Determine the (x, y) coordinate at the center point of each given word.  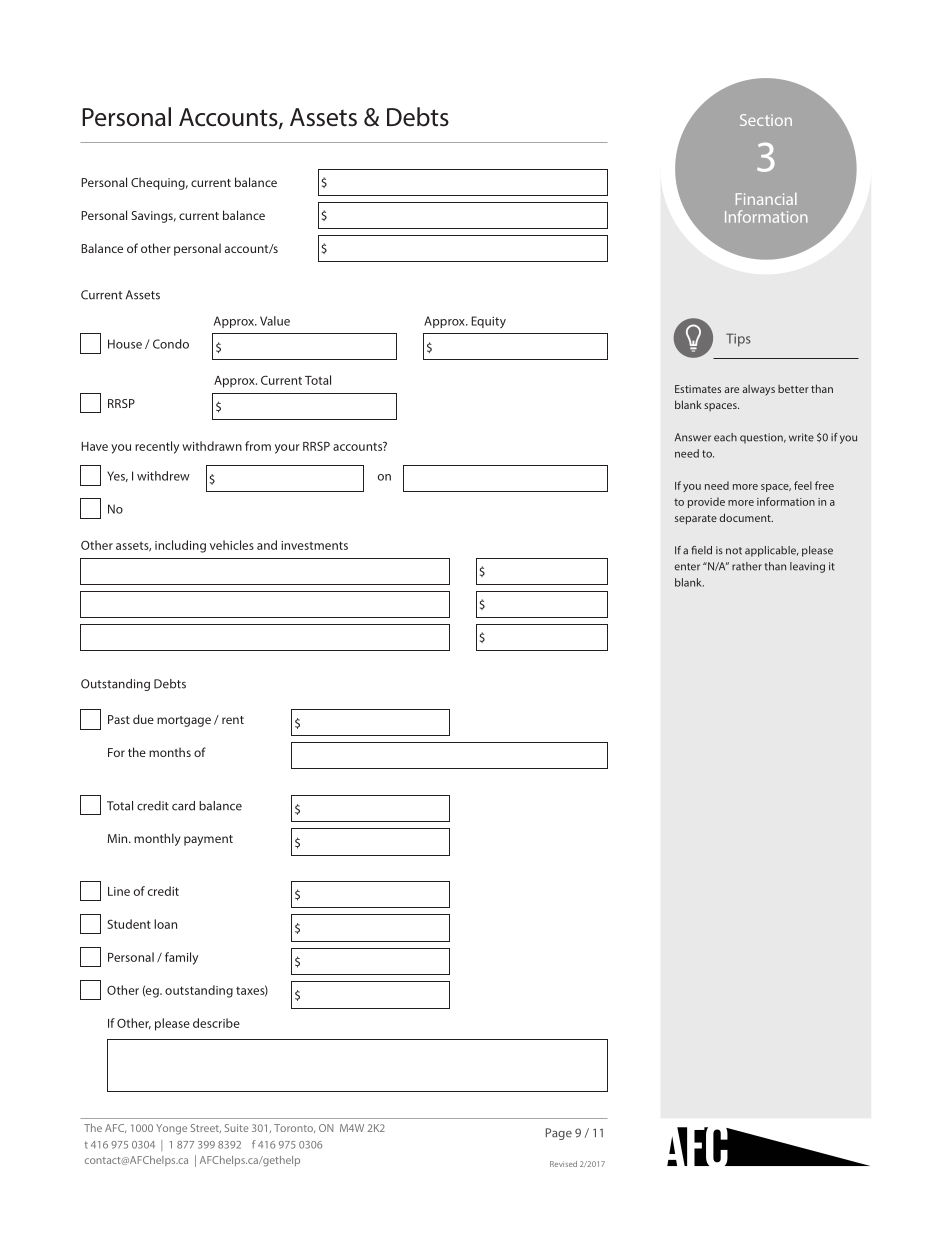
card (183, 806)
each (725, 437)
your (287, 449)
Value (275, 321)
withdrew (163, 476)
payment (208, 840)
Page (559, 1134)
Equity (488, 322)
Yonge (171, 1129)
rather (747, 566)
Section (766, 120)
